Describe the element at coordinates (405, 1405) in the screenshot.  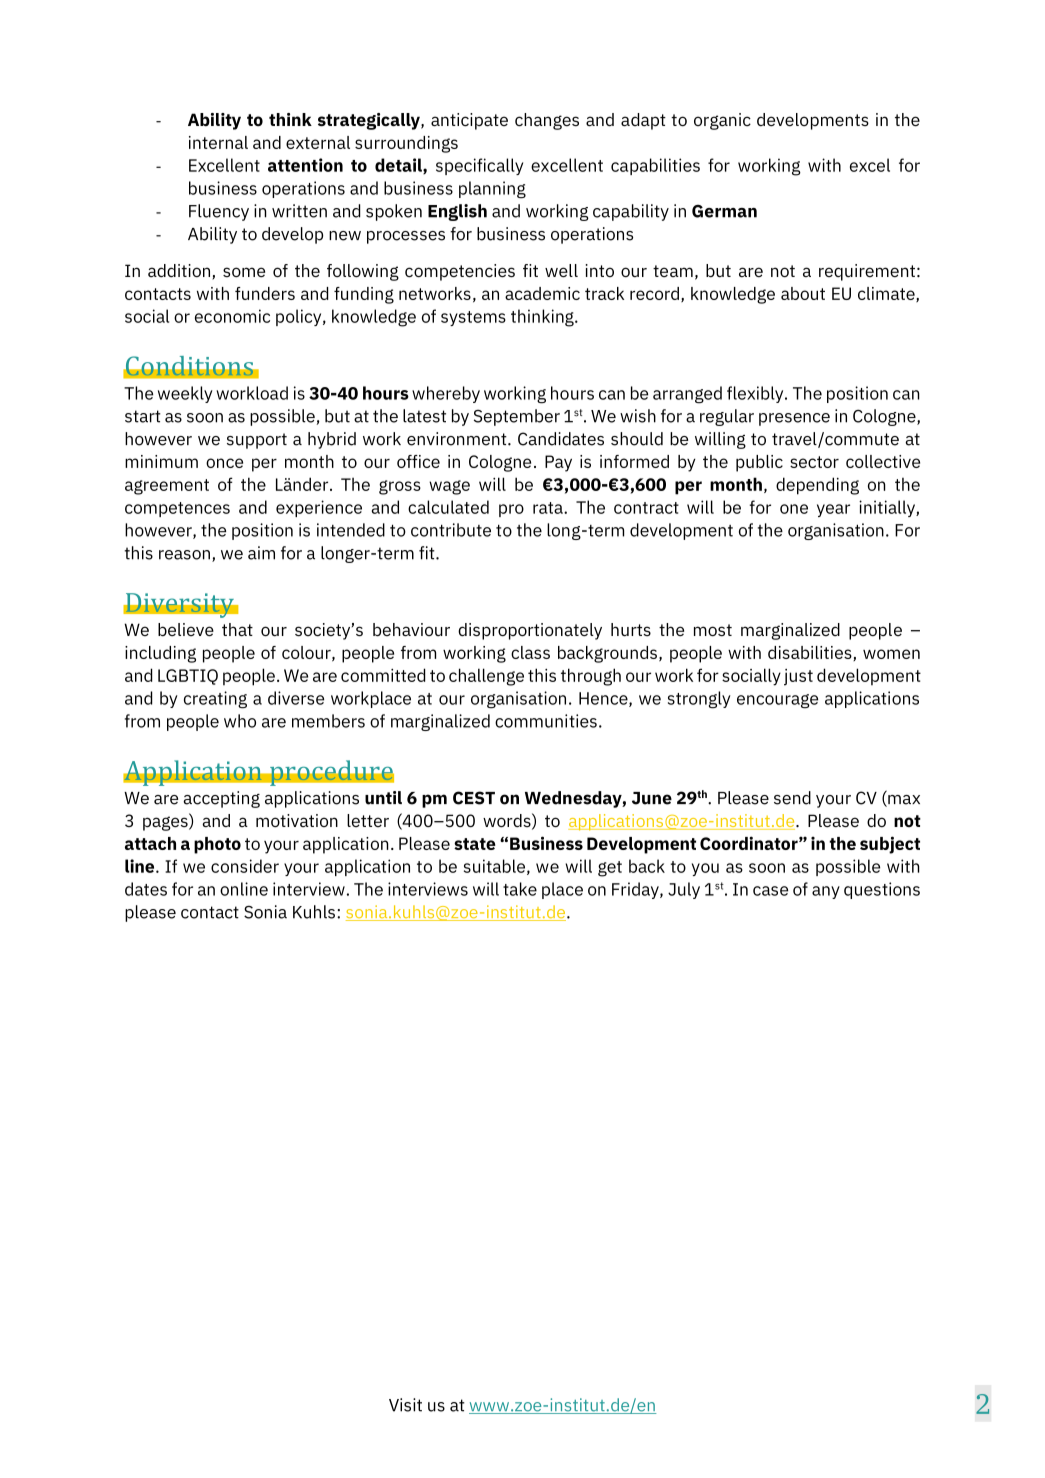
I see `Visit` at that location.
